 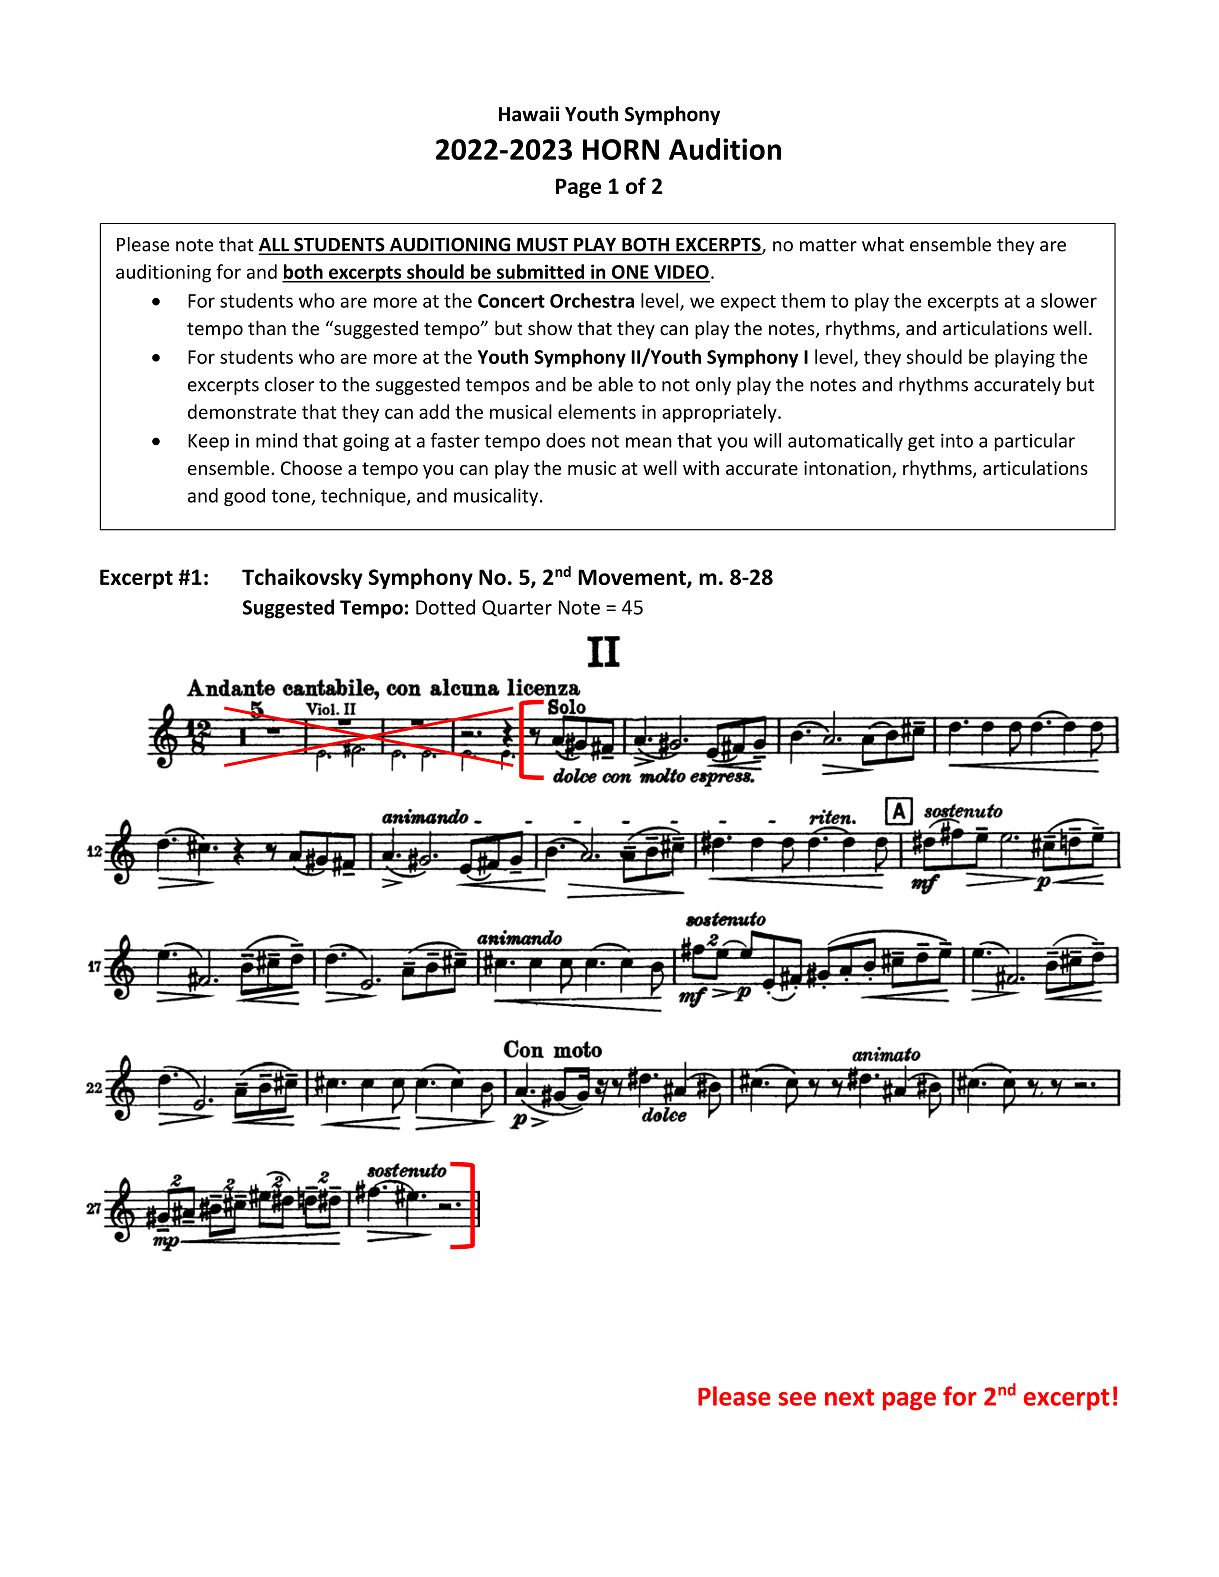 What do you see at coordinates (797, 1399) in the image?
I see `see` at bounding box center [797, 1399].
